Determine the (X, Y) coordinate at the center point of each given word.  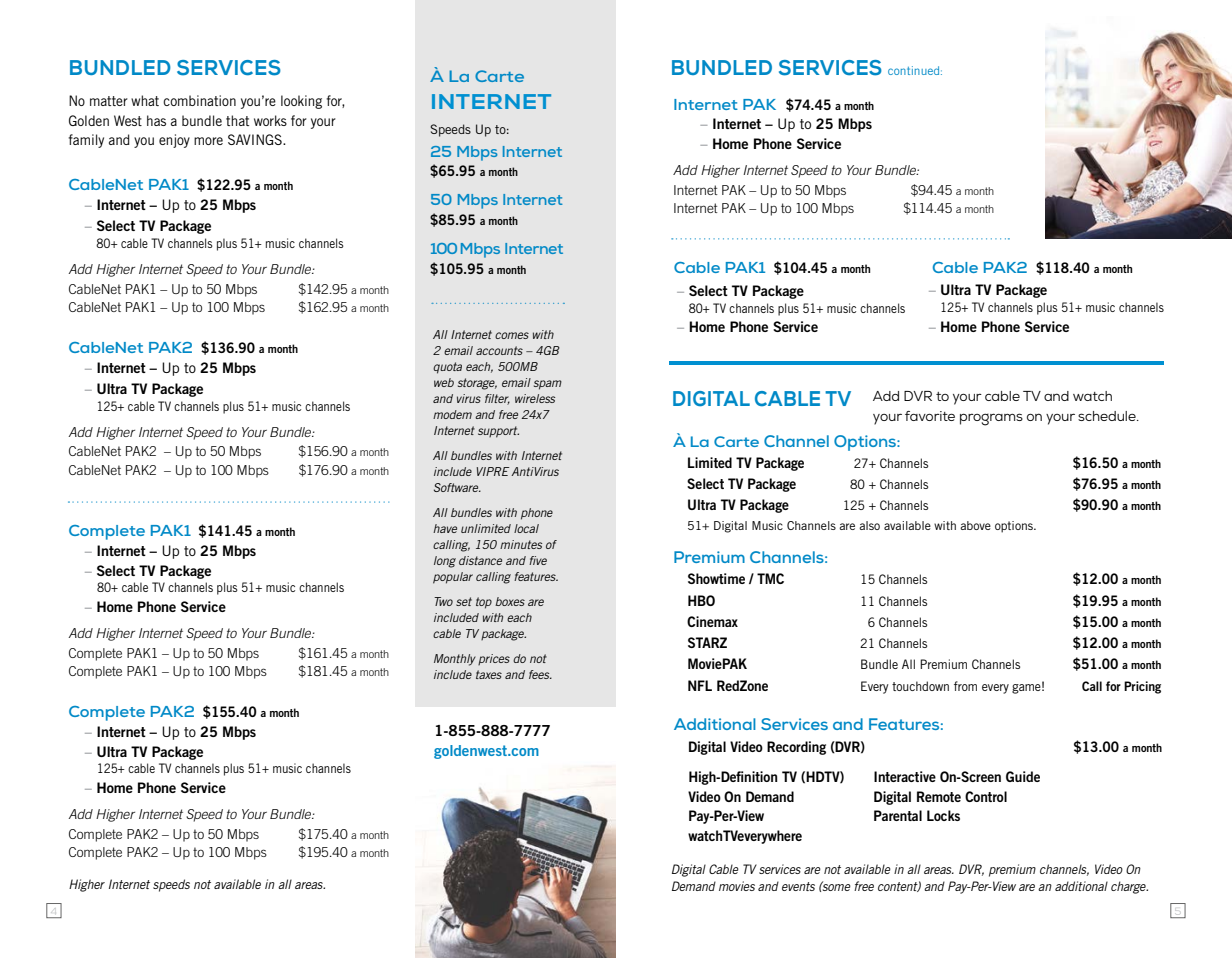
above (975, 525)
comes (512, 335)
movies (737, 886)
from (965, 686)
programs (991, 419)
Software (457, 487)
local (526, 528)
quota (447, 368)
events (798, 886)
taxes (489, 674)
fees (540, 674)
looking (301, 102)
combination (199, 100)
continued (915, 70)
